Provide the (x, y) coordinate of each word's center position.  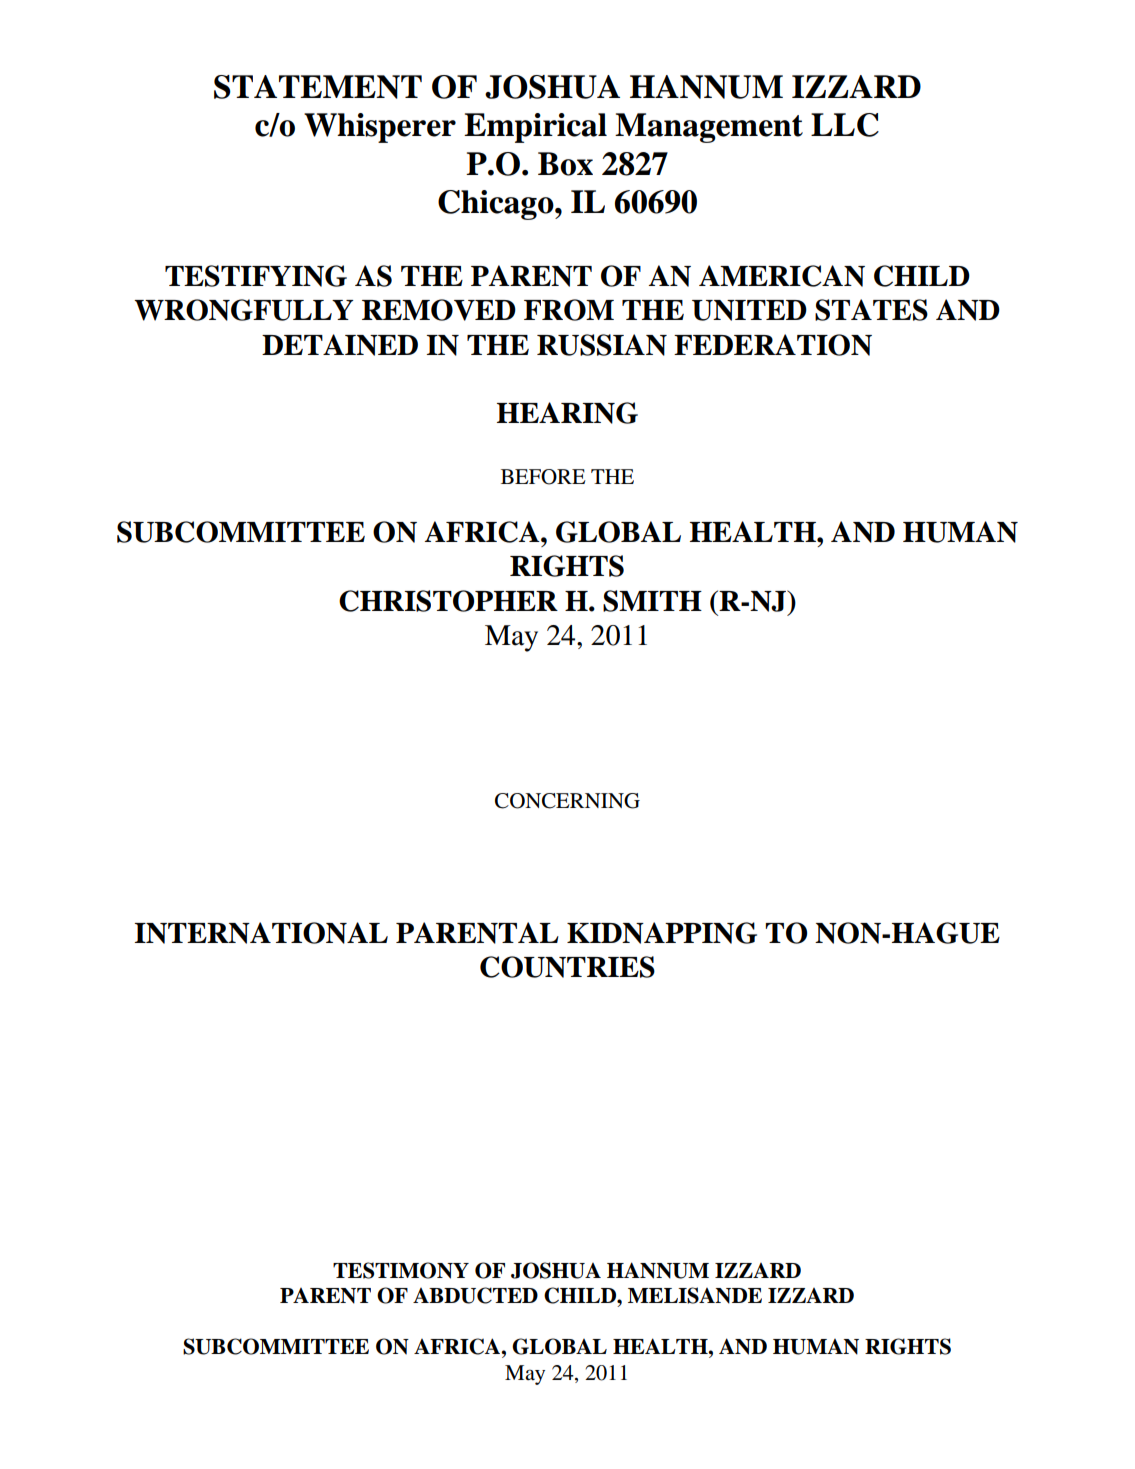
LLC (845, 125)
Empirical (535, 128)
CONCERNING (567, 801)
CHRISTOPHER (448, 601)
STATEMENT (318, 87)
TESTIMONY (401, 1270)
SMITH (652, 601)
